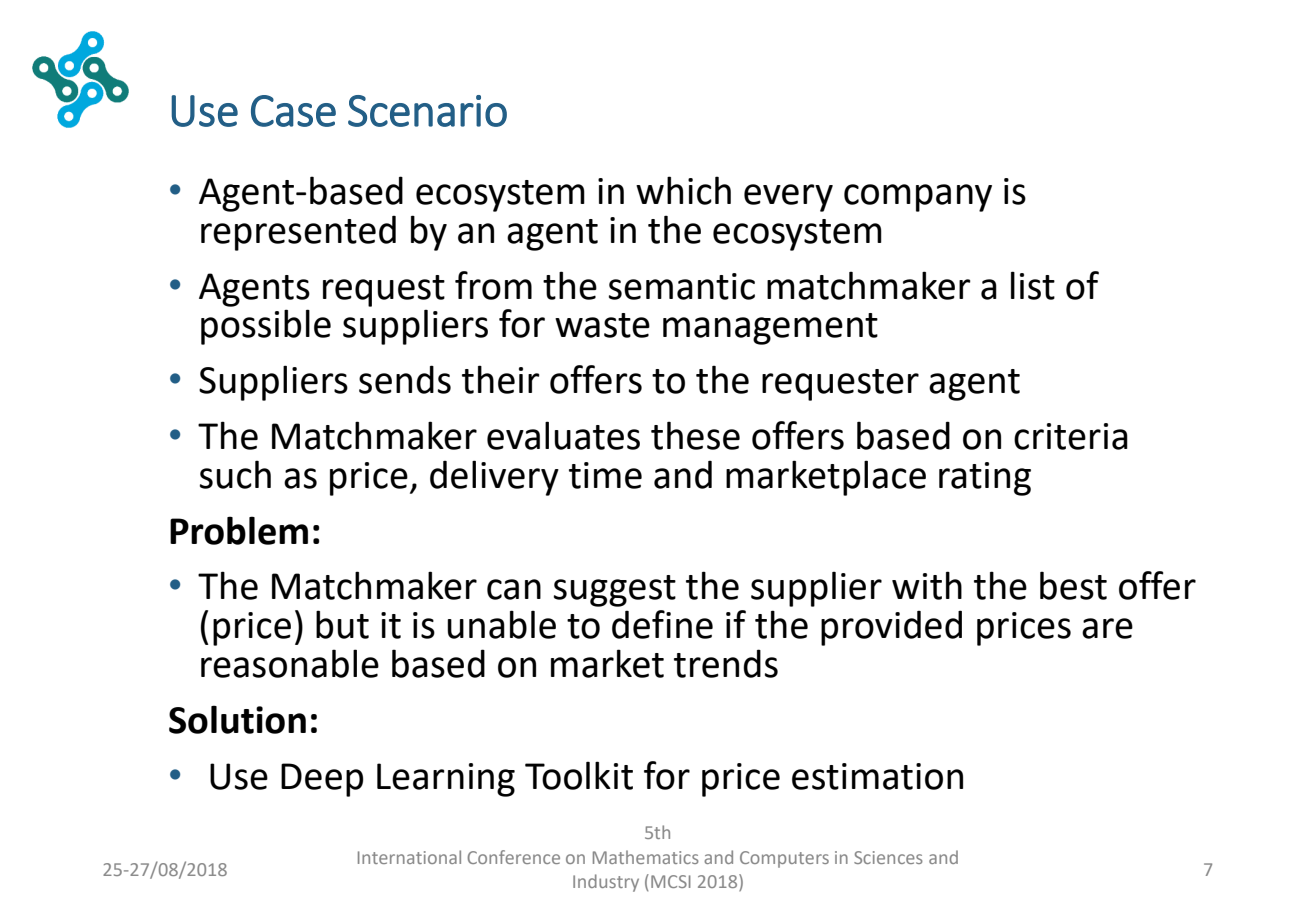  What do you see at coordinates (293, 111) in the page?
I see `Case` at bounding box center [293, 111].
